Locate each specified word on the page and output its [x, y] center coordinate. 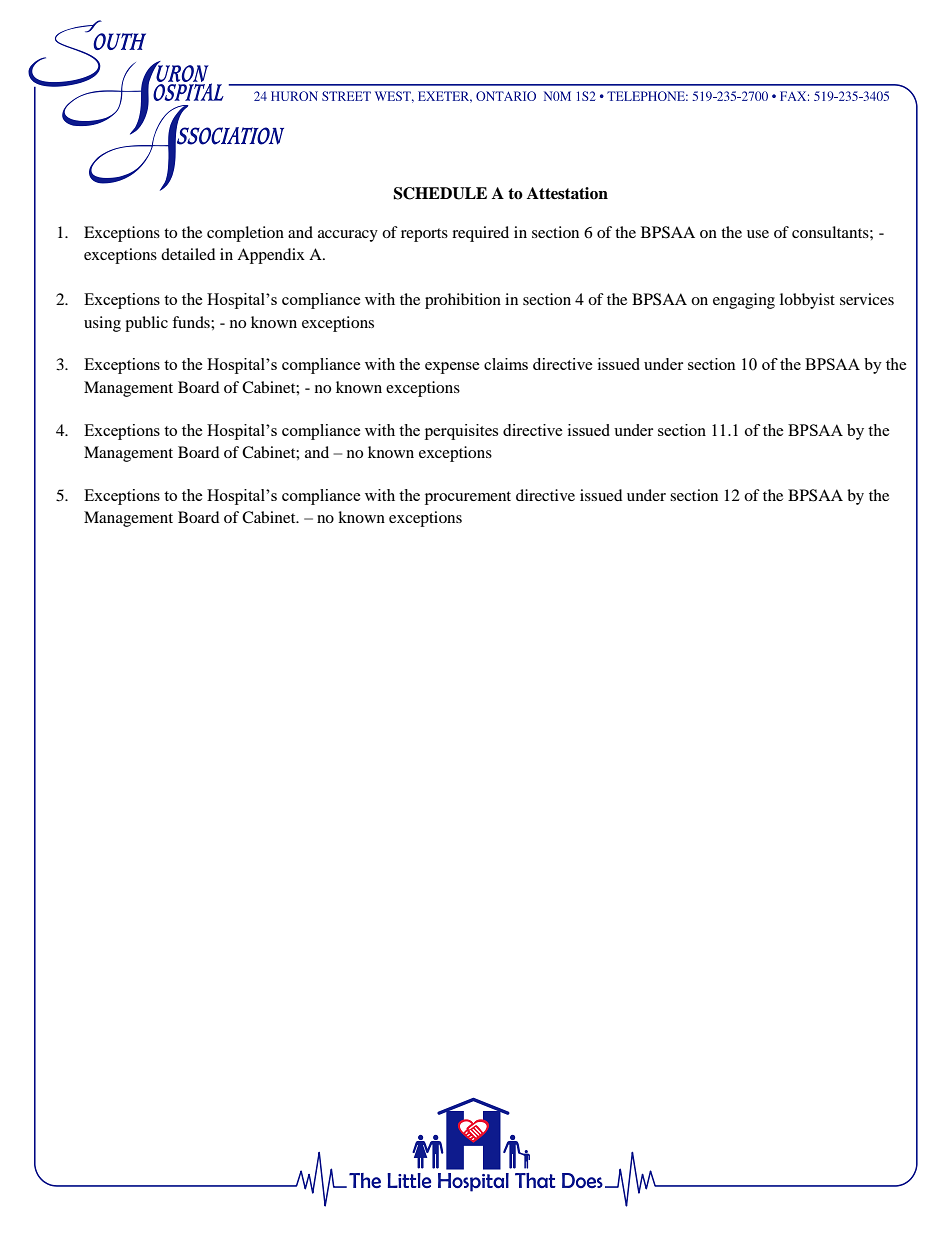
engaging [744, 301]
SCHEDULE [440, 193]
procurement [468, 498]
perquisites [461, 432]
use [758, 234]
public [146, 324]
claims [506, 364]
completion [245, 234]
